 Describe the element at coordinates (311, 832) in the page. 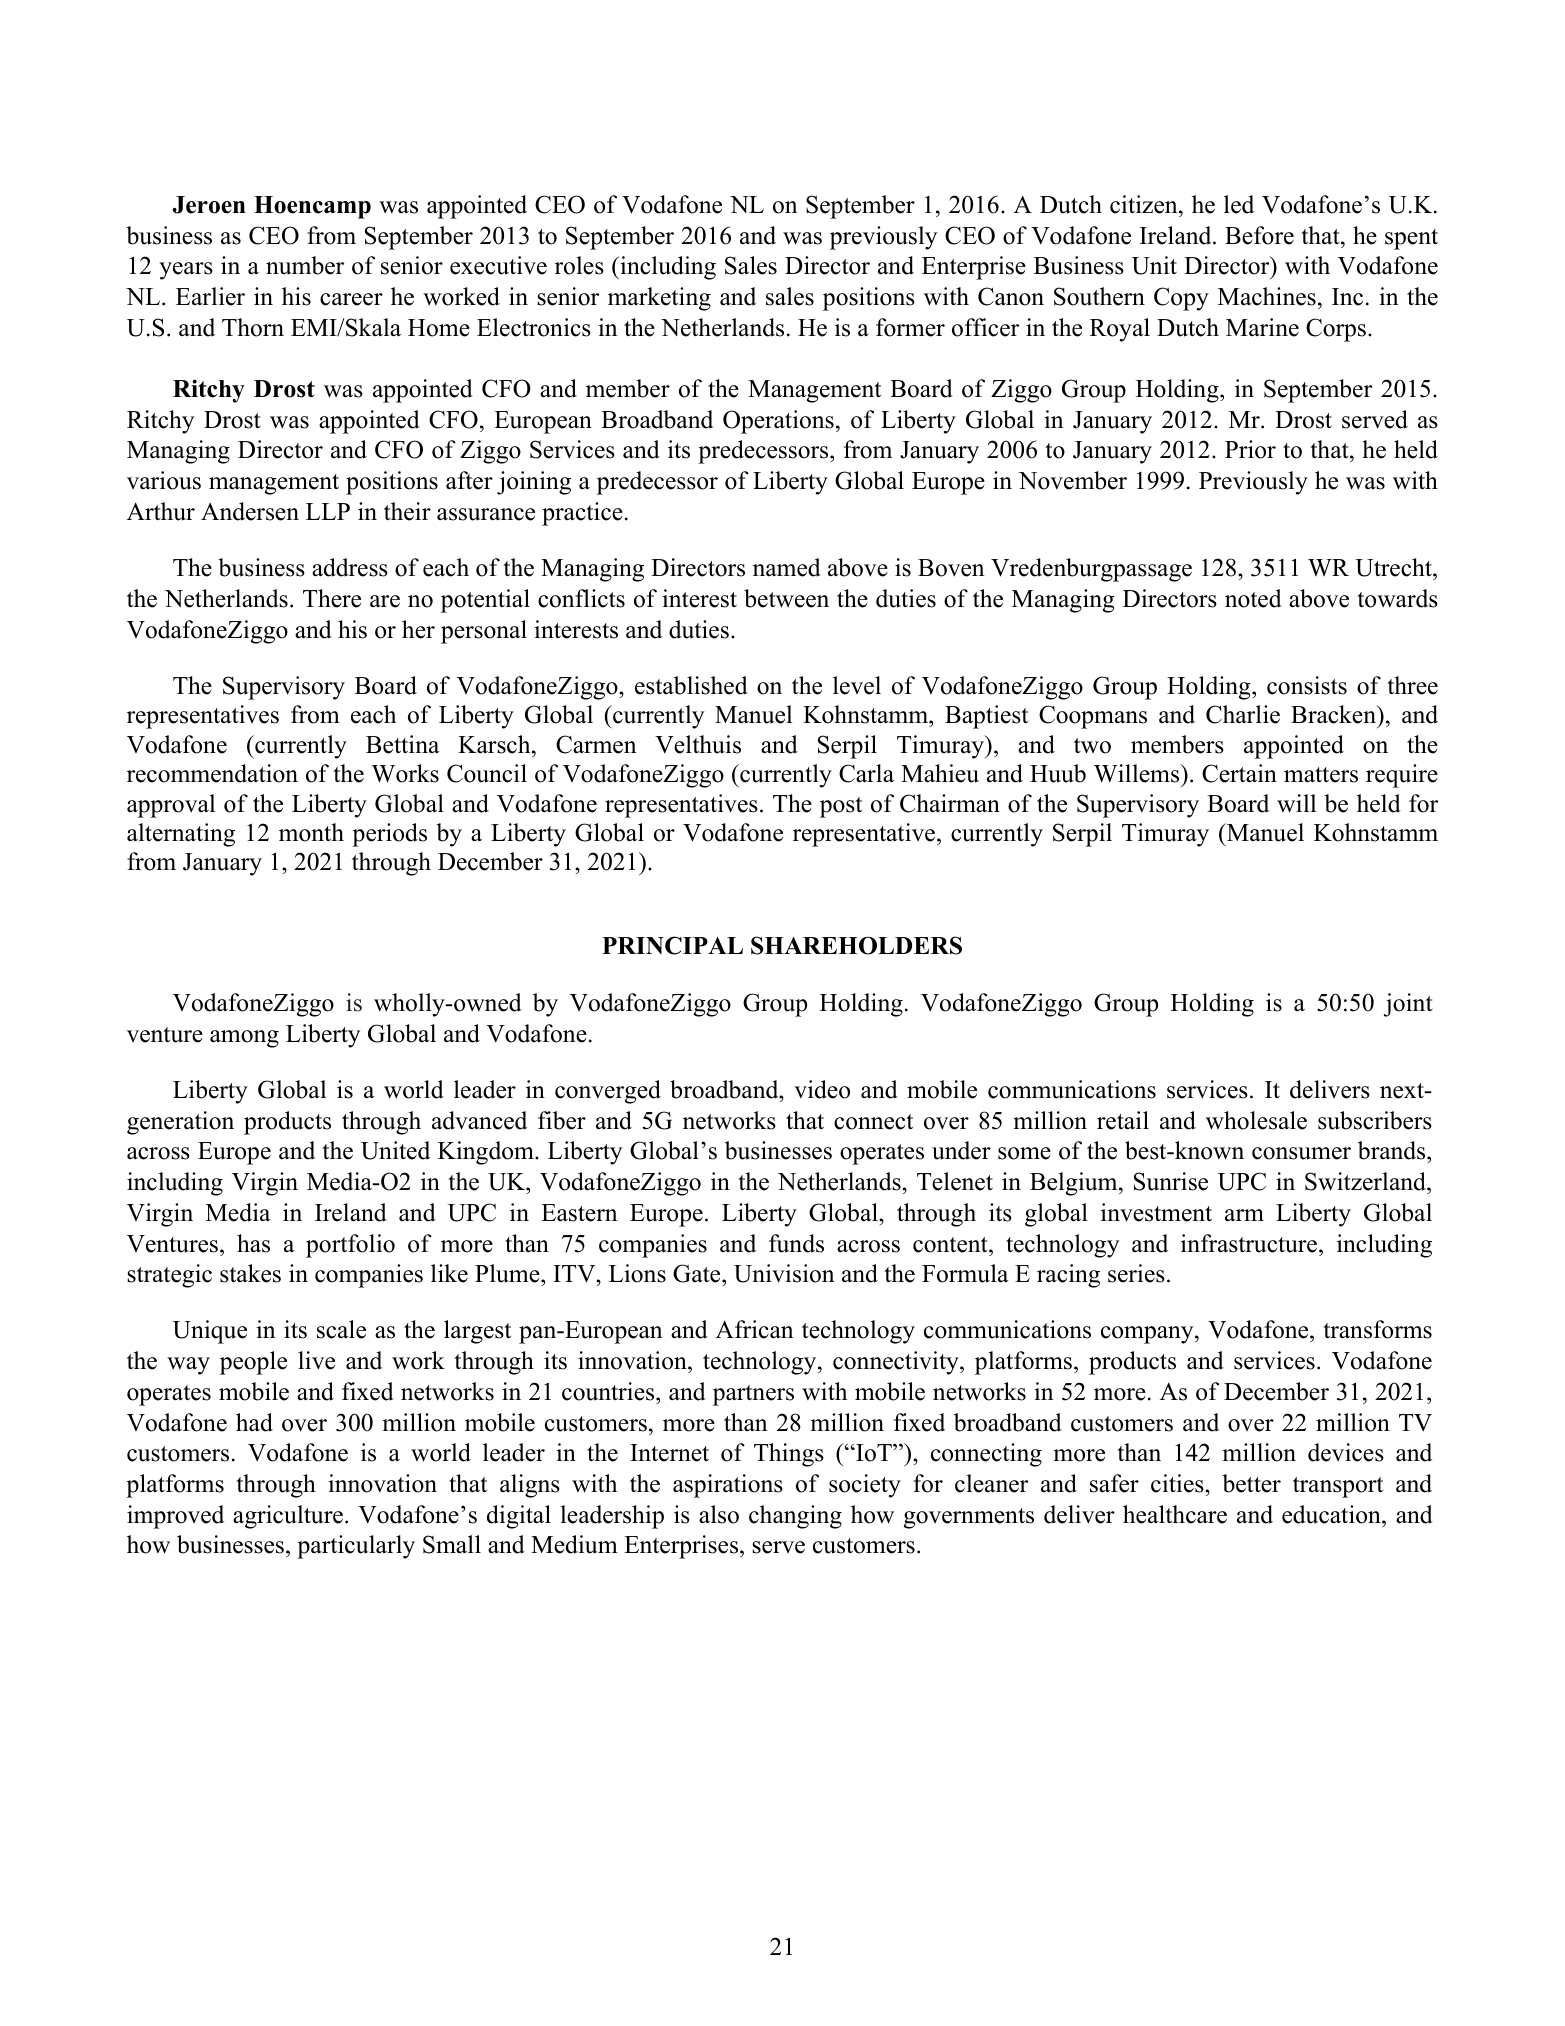

I see `month` at that location.
